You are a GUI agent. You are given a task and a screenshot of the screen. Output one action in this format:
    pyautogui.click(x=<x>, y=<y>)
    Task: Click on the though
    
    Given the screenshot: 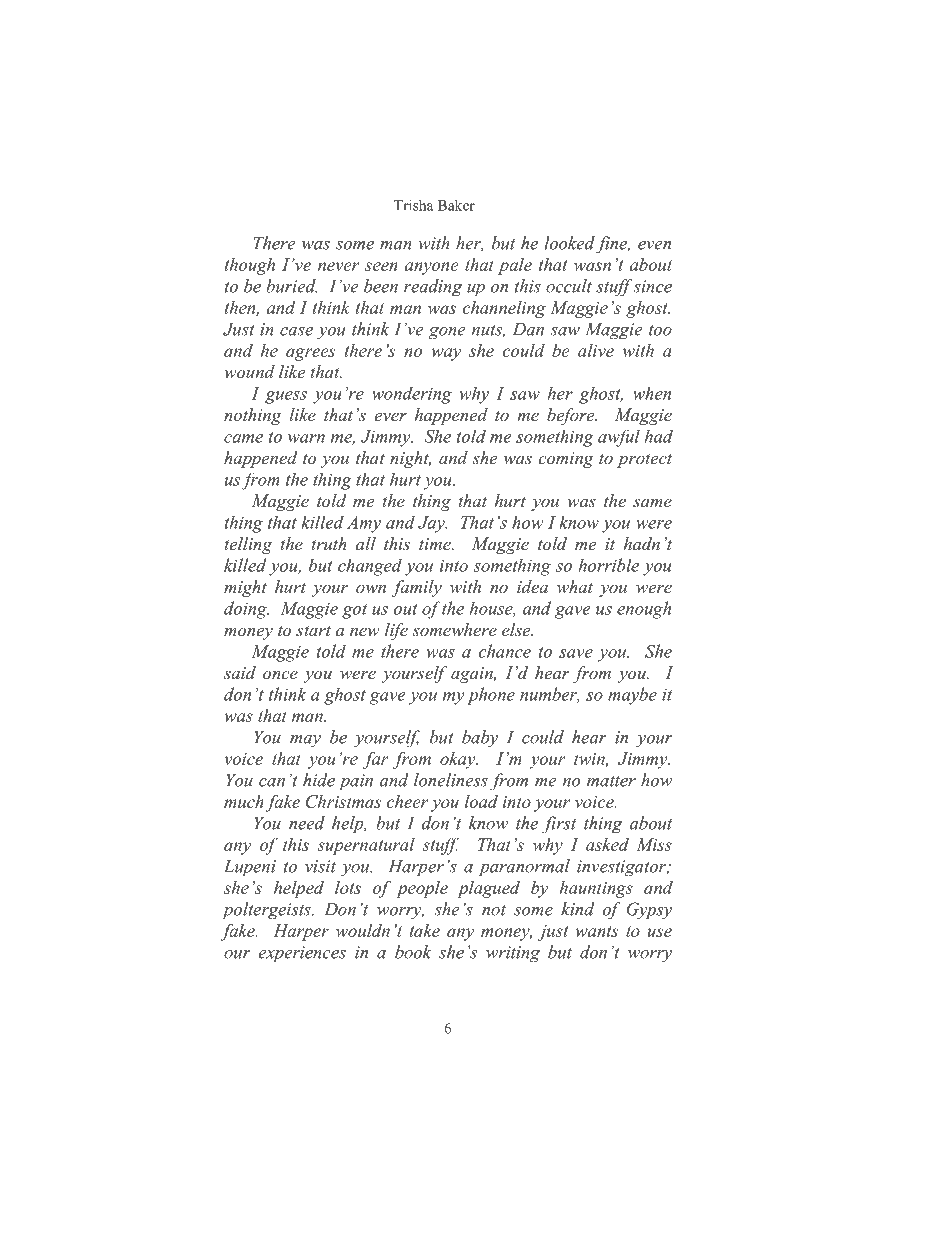 What is the action you would take?
    pyautogui.click(x=250, y=266)
